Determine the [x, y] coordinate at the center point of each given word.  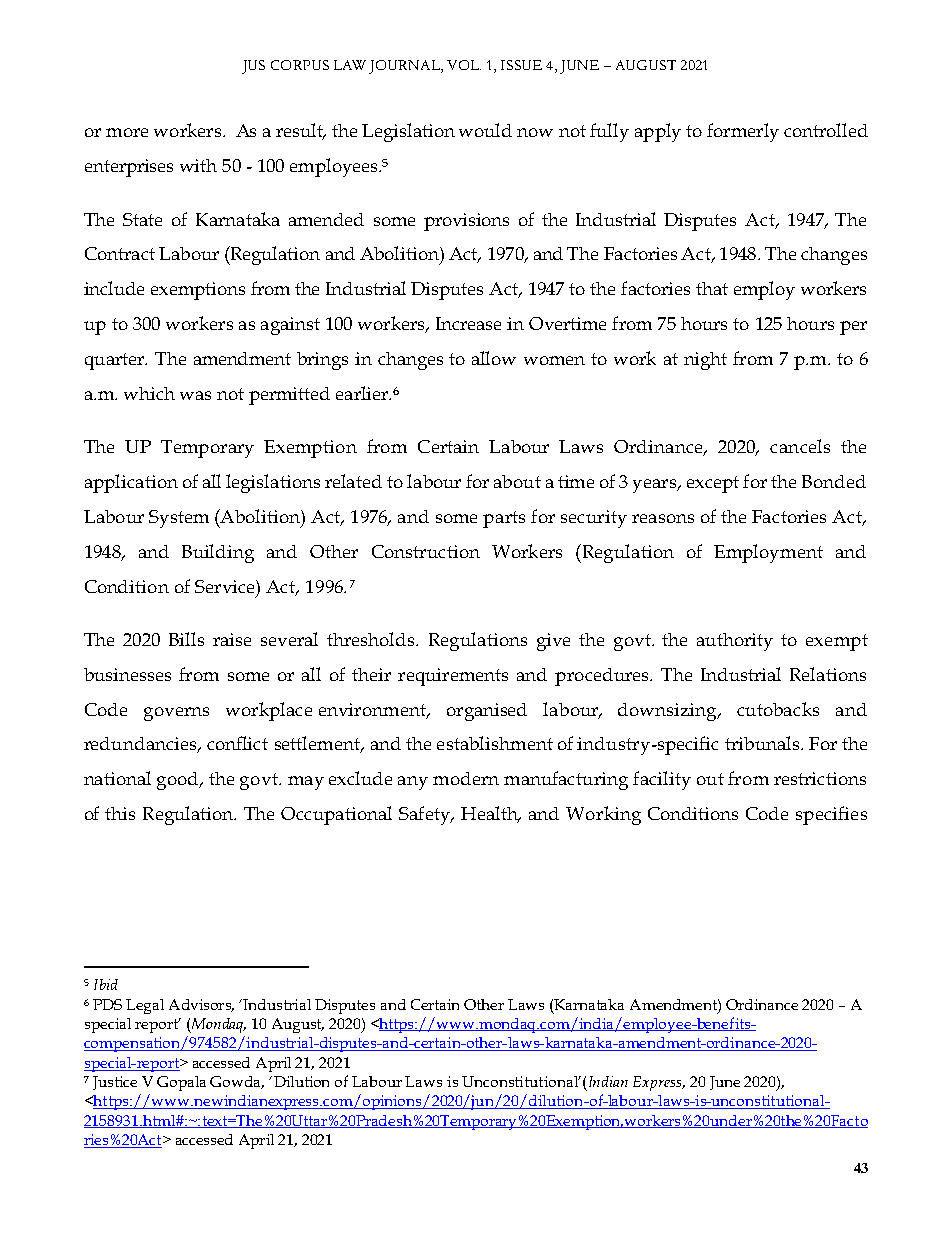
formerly [743, 132]
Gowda [237, 1082]
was [195, 395]
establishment [495, 743]
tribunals [763, 743]
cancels [800, 446]
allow [494, 358]
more [127, 132]
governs [176, 714]
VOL [464, 65]
